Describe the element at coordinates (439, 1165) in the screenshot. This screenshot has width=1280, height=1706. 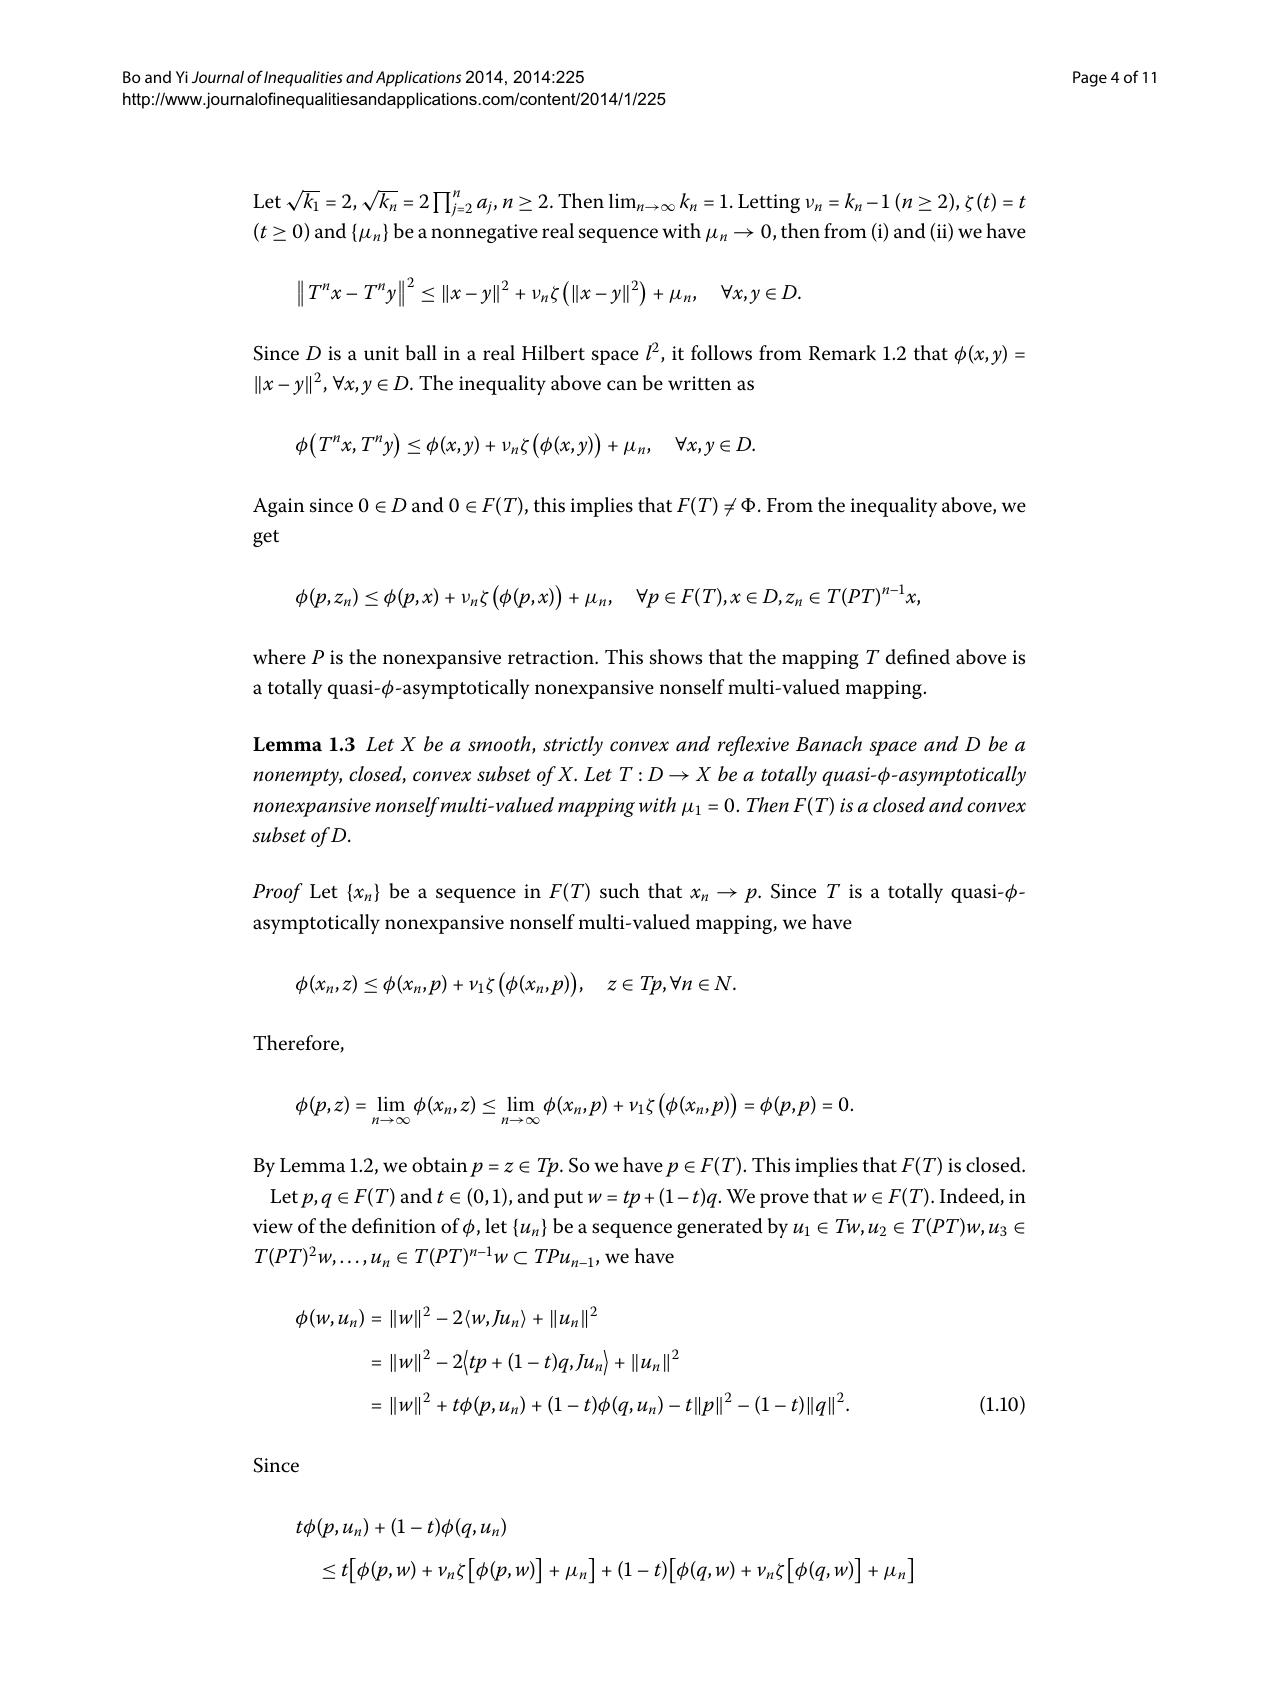
I see `obtain` at that location.
